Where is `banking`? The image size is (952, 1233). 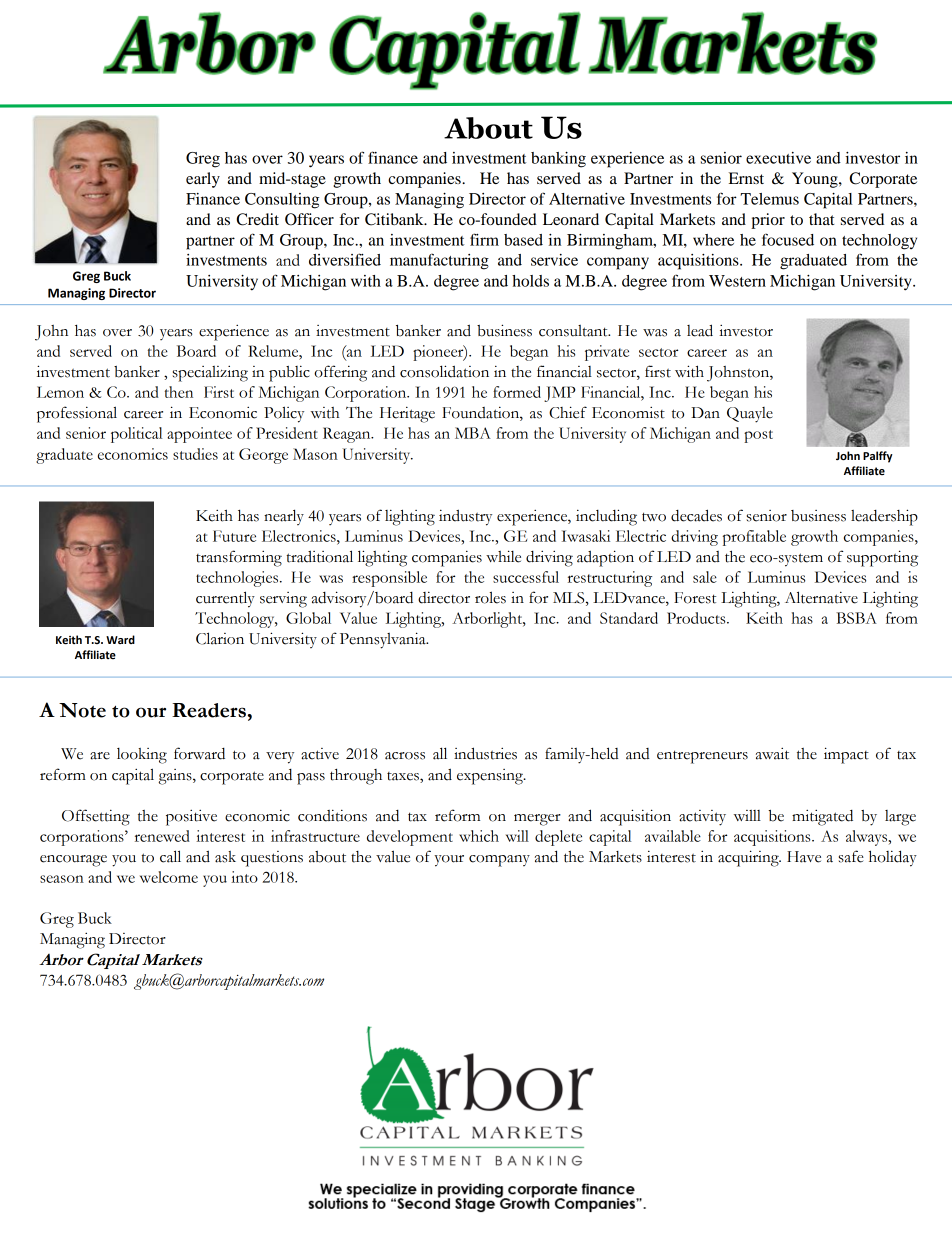 banking is located at coordinates (558, 160).
